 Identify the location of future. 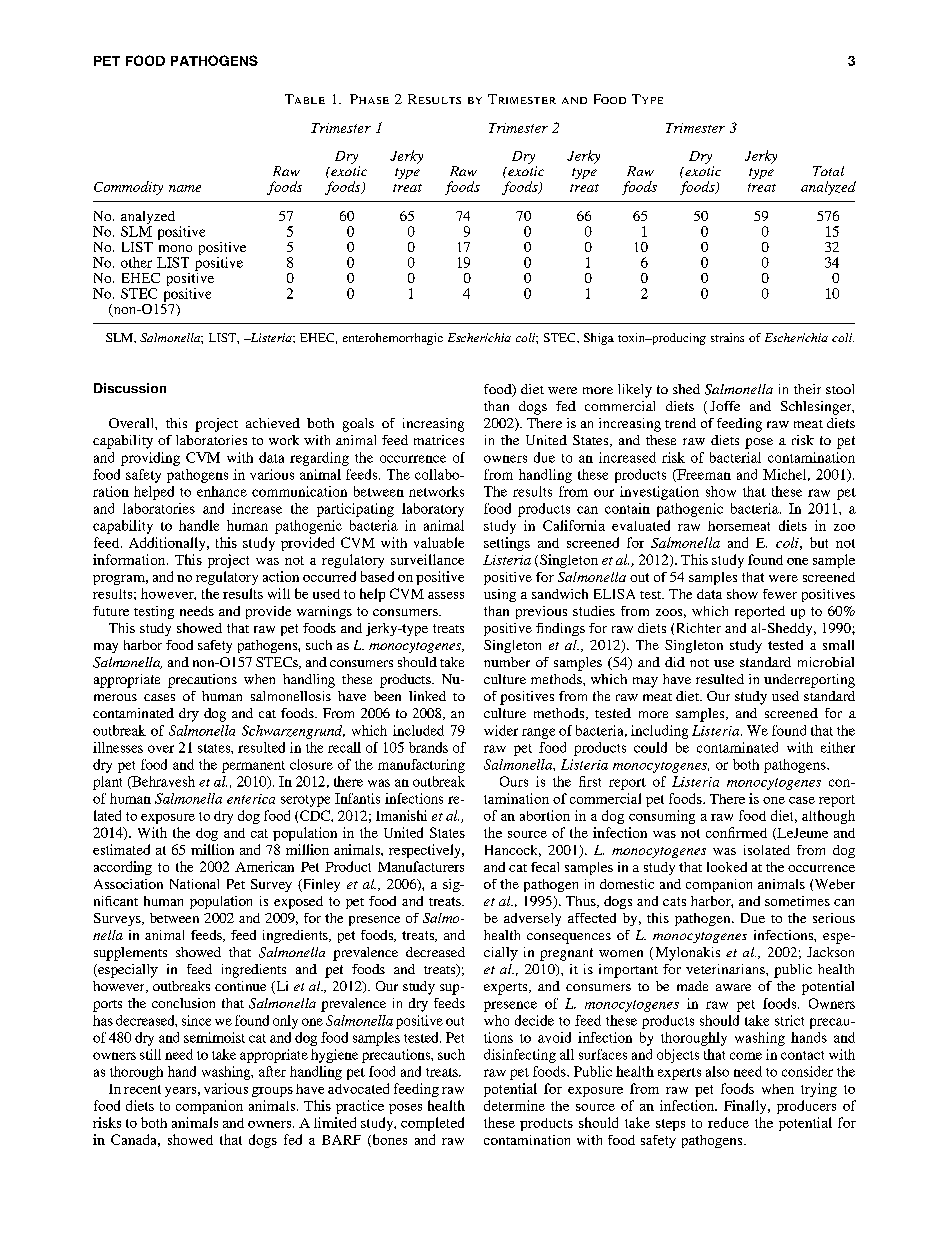
(111, 611).
